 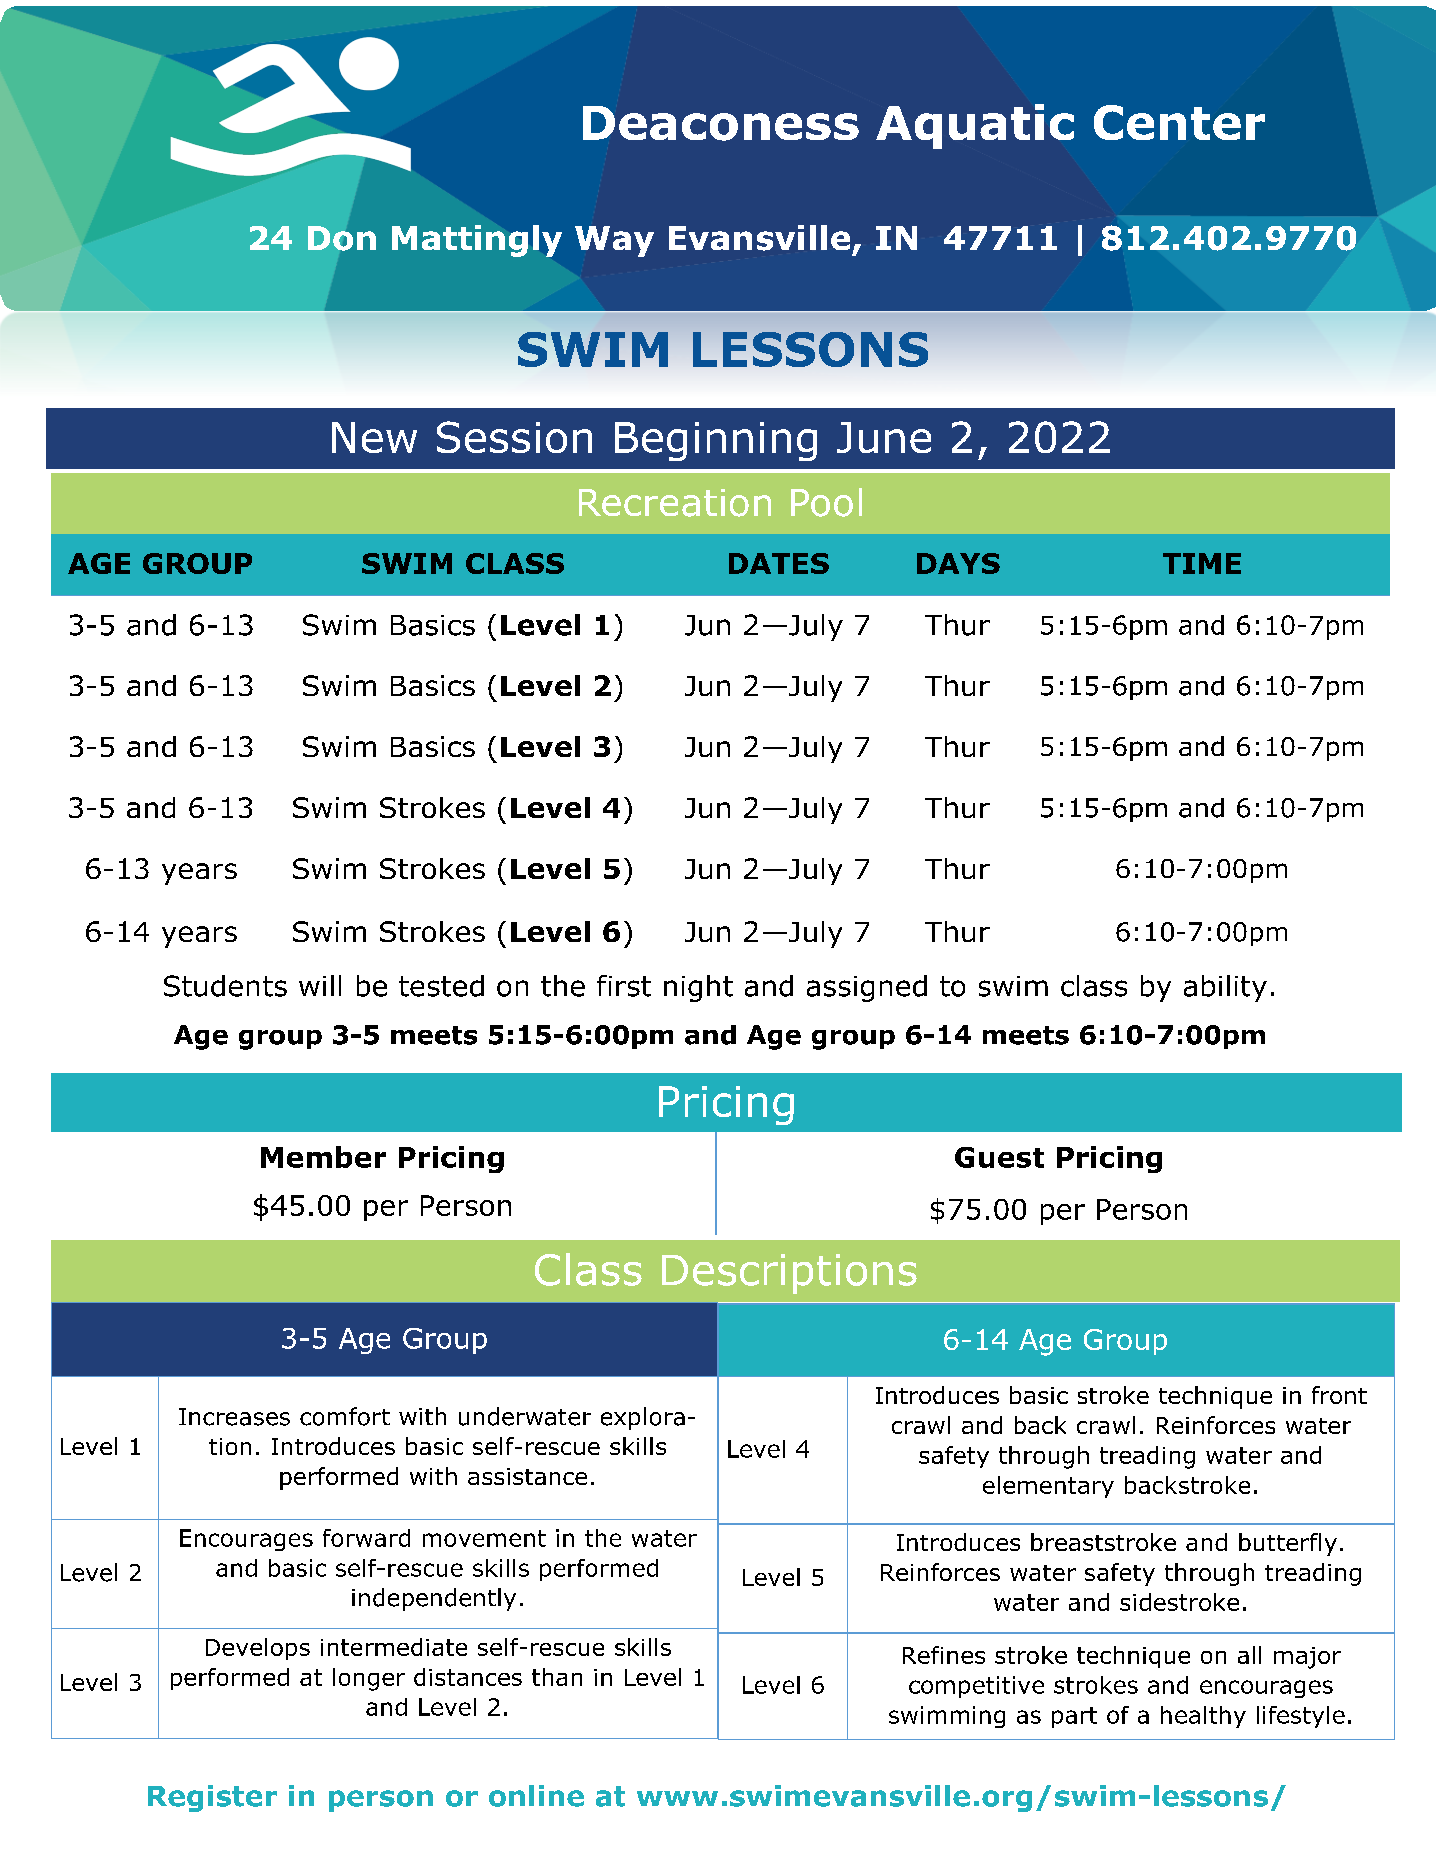 I want to click on Deaconess, so click(x=721, y=123).
